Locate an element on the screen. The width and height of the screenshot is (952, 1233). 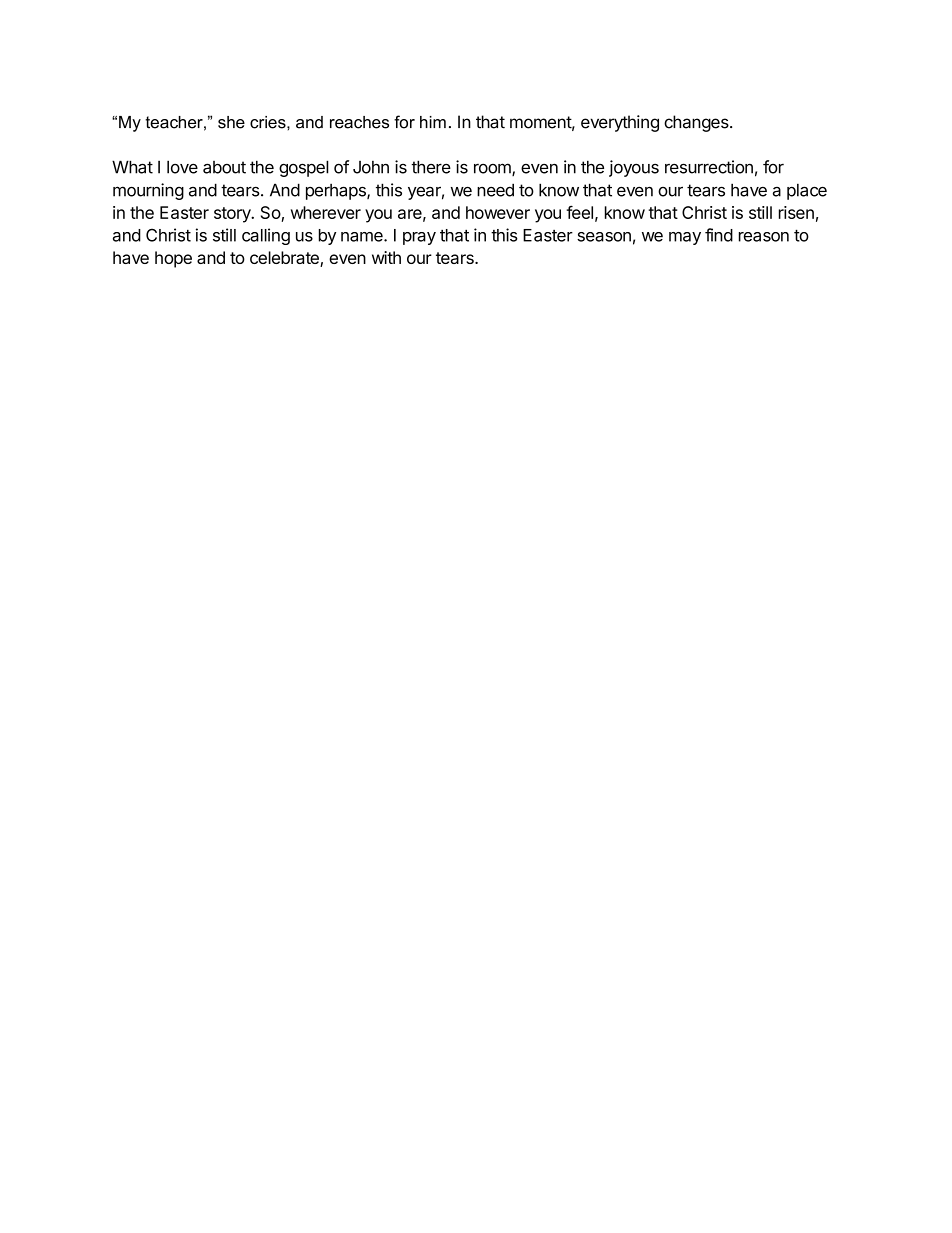
hope is located at coordinates (173, 259).
